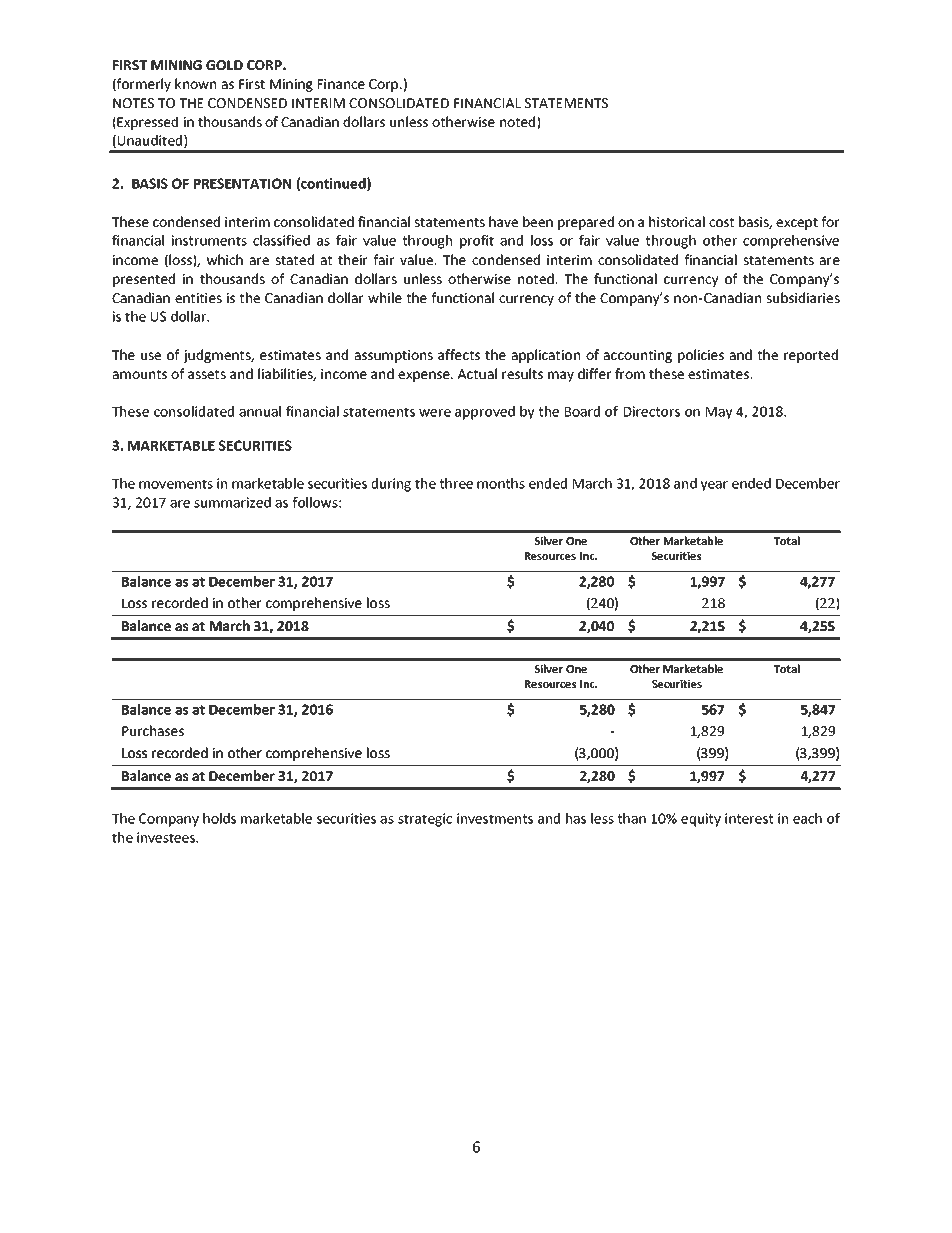 The height and width of the document is (1233, 952). I want to click on summarized, so click(232, 502).
